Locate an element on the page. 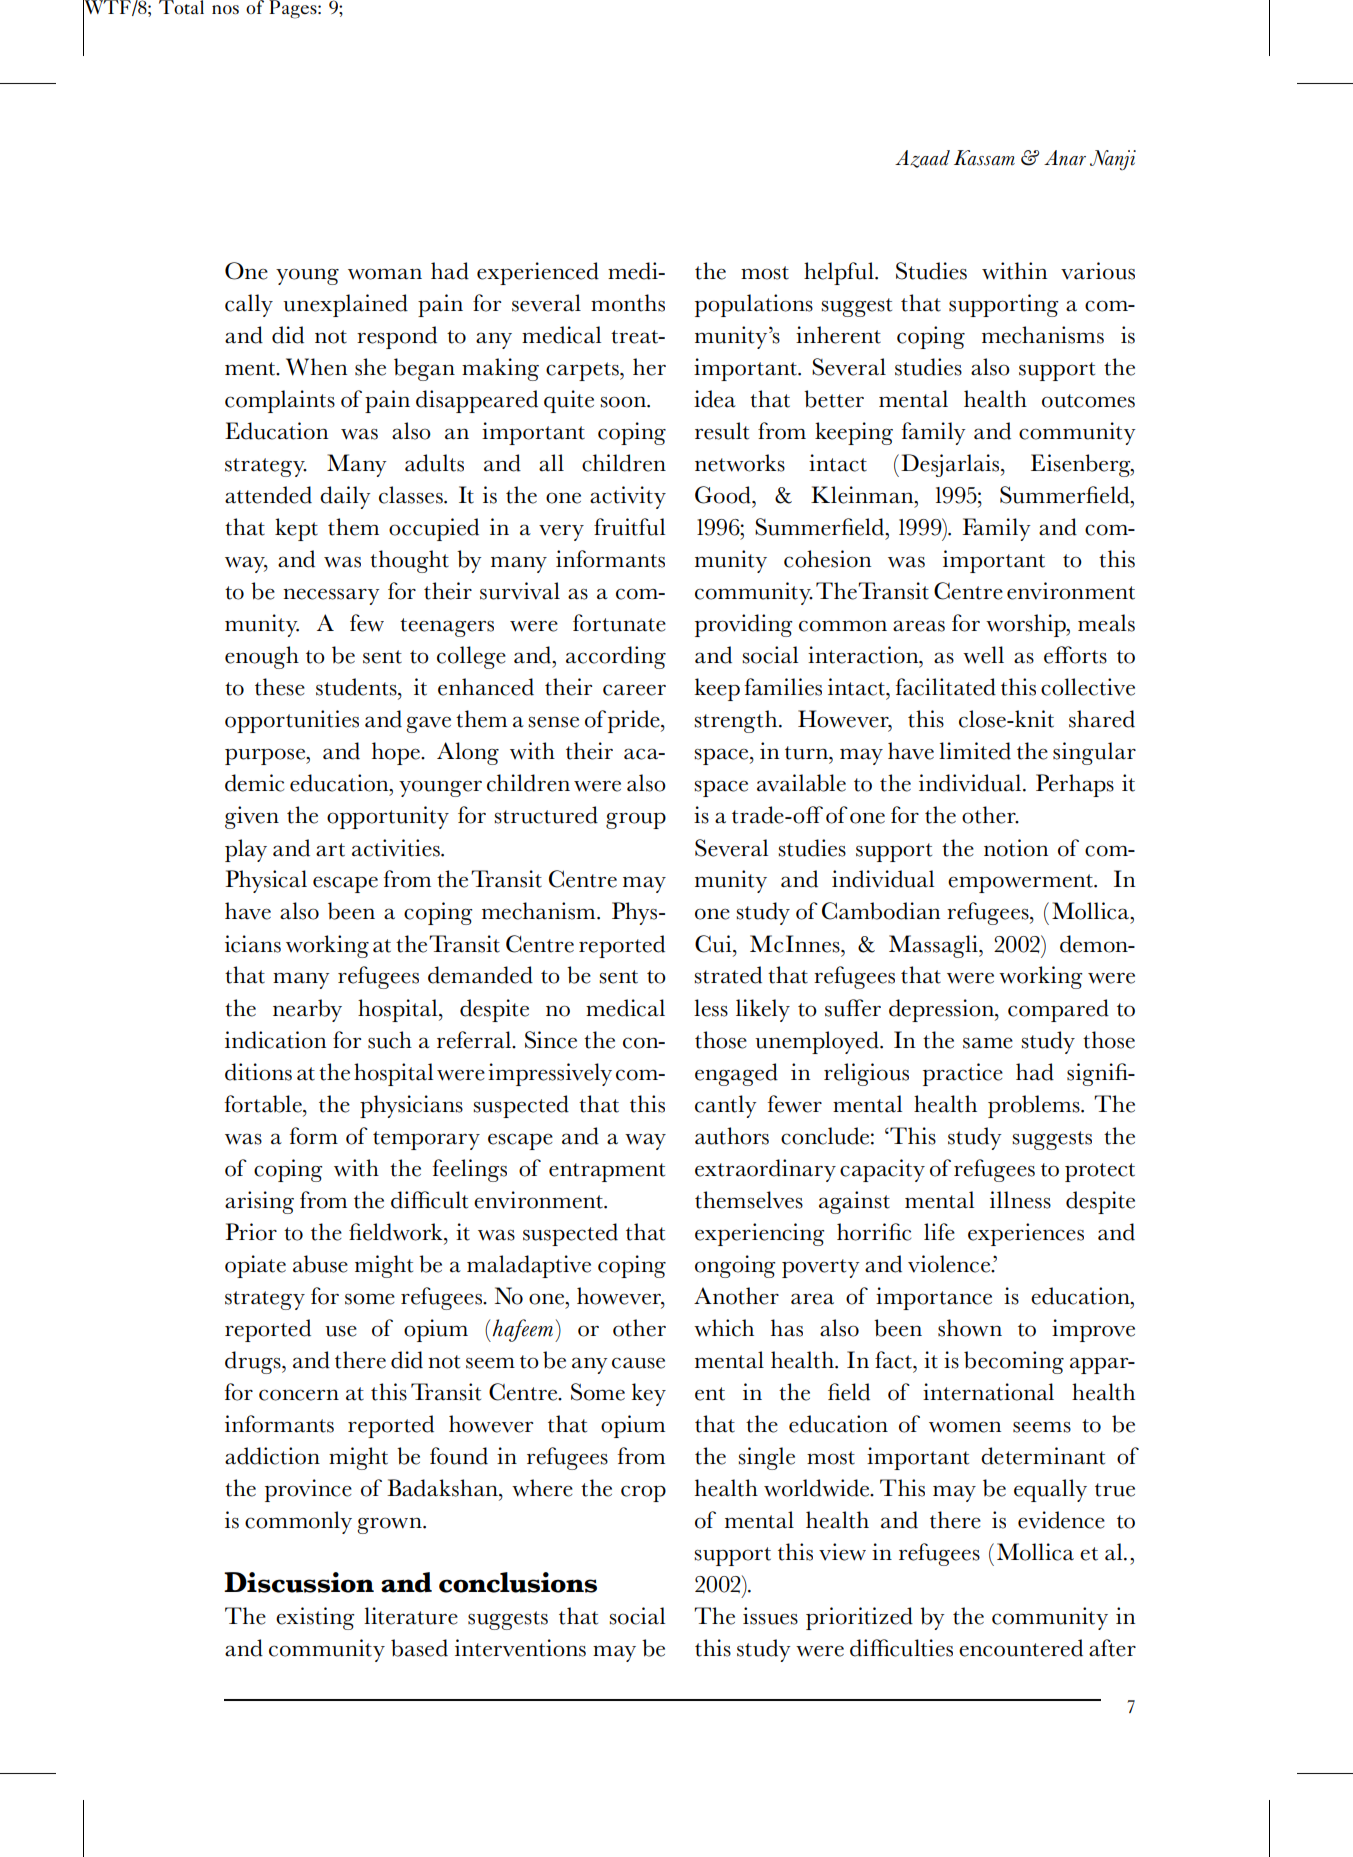  encountered is located at coordinates (1021, 1648).
